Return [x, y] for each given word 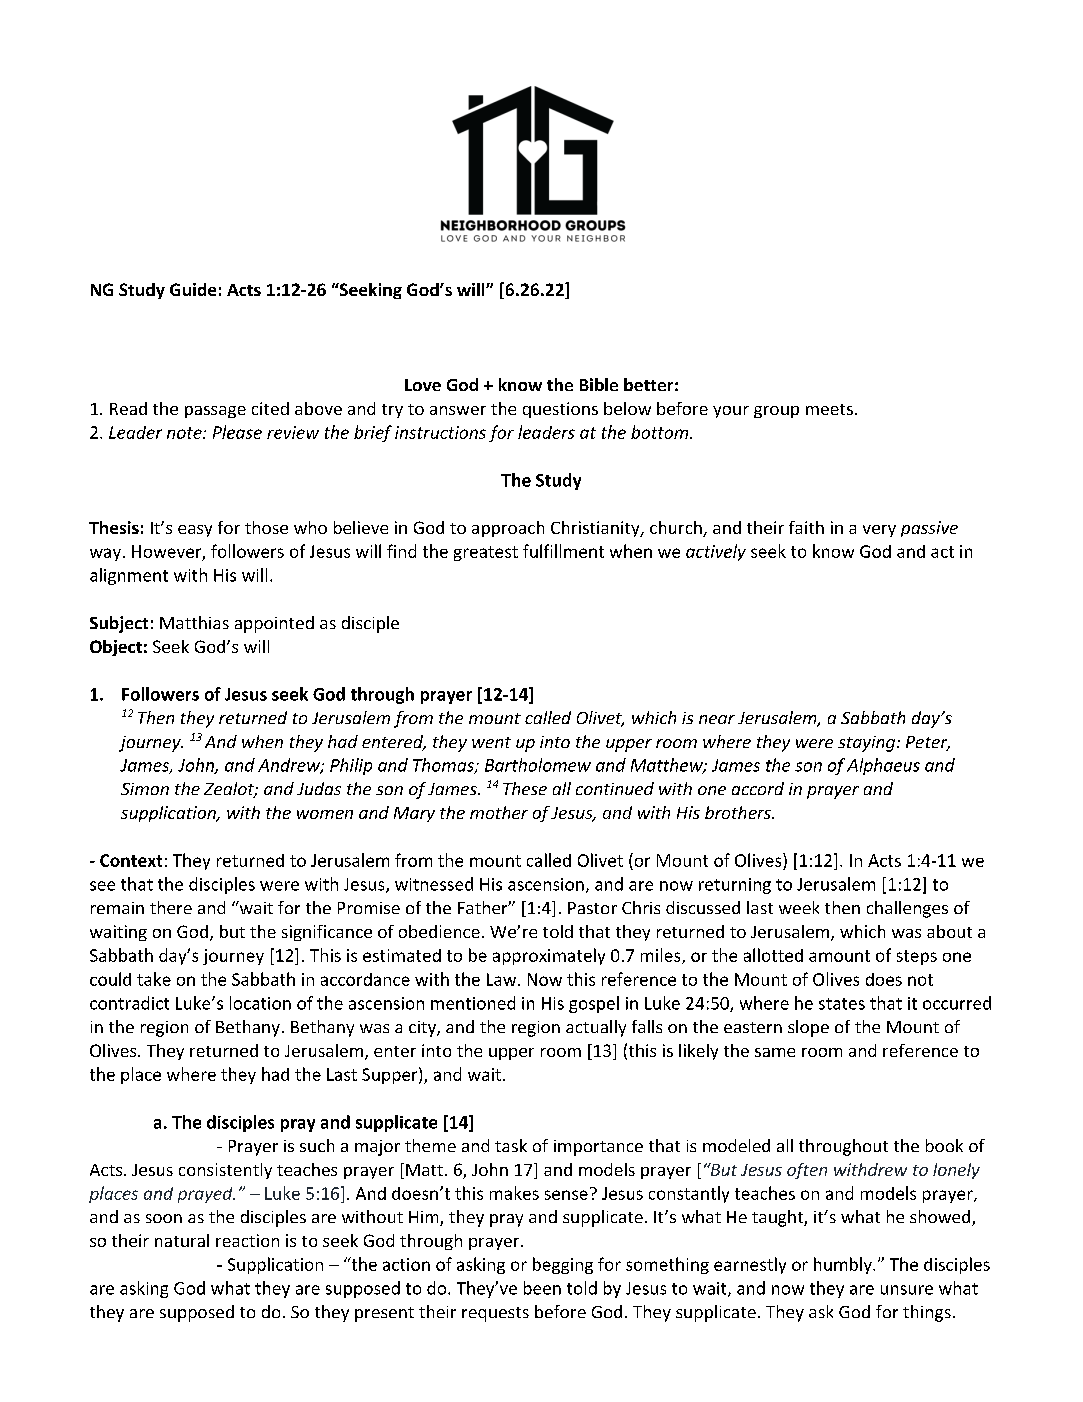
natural [182, 1240]
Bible [599, 384]
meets [829, 409]
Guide [193, 289]
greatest [486, 553]
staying [866, 744]
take [154, 979]
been [542, 1288]
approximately [549, 956]
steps [917, 957]
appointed [274, 624]
